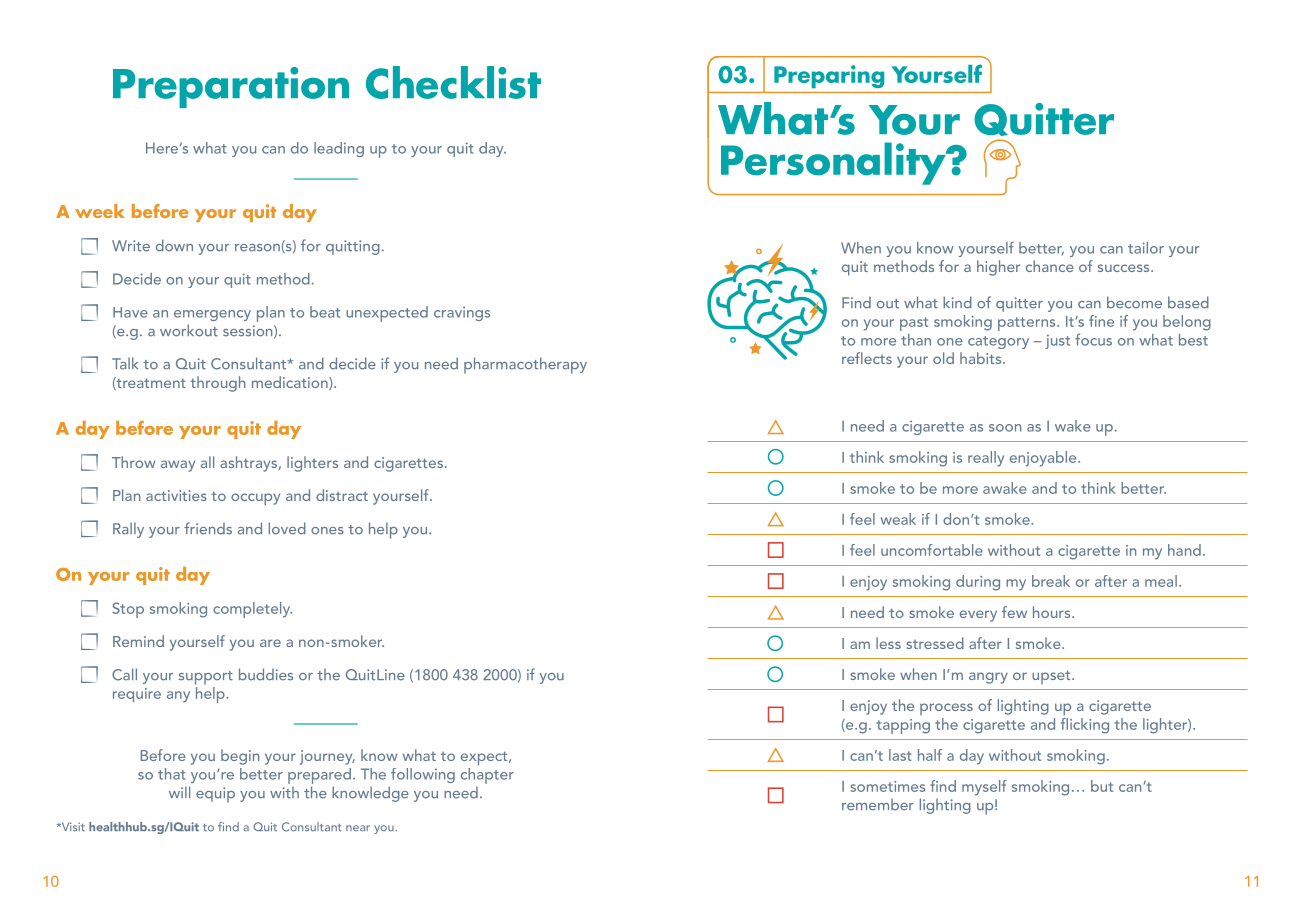  Describe the element at coordinates (829, 76) in the document. I see `Preparing` at that location.
